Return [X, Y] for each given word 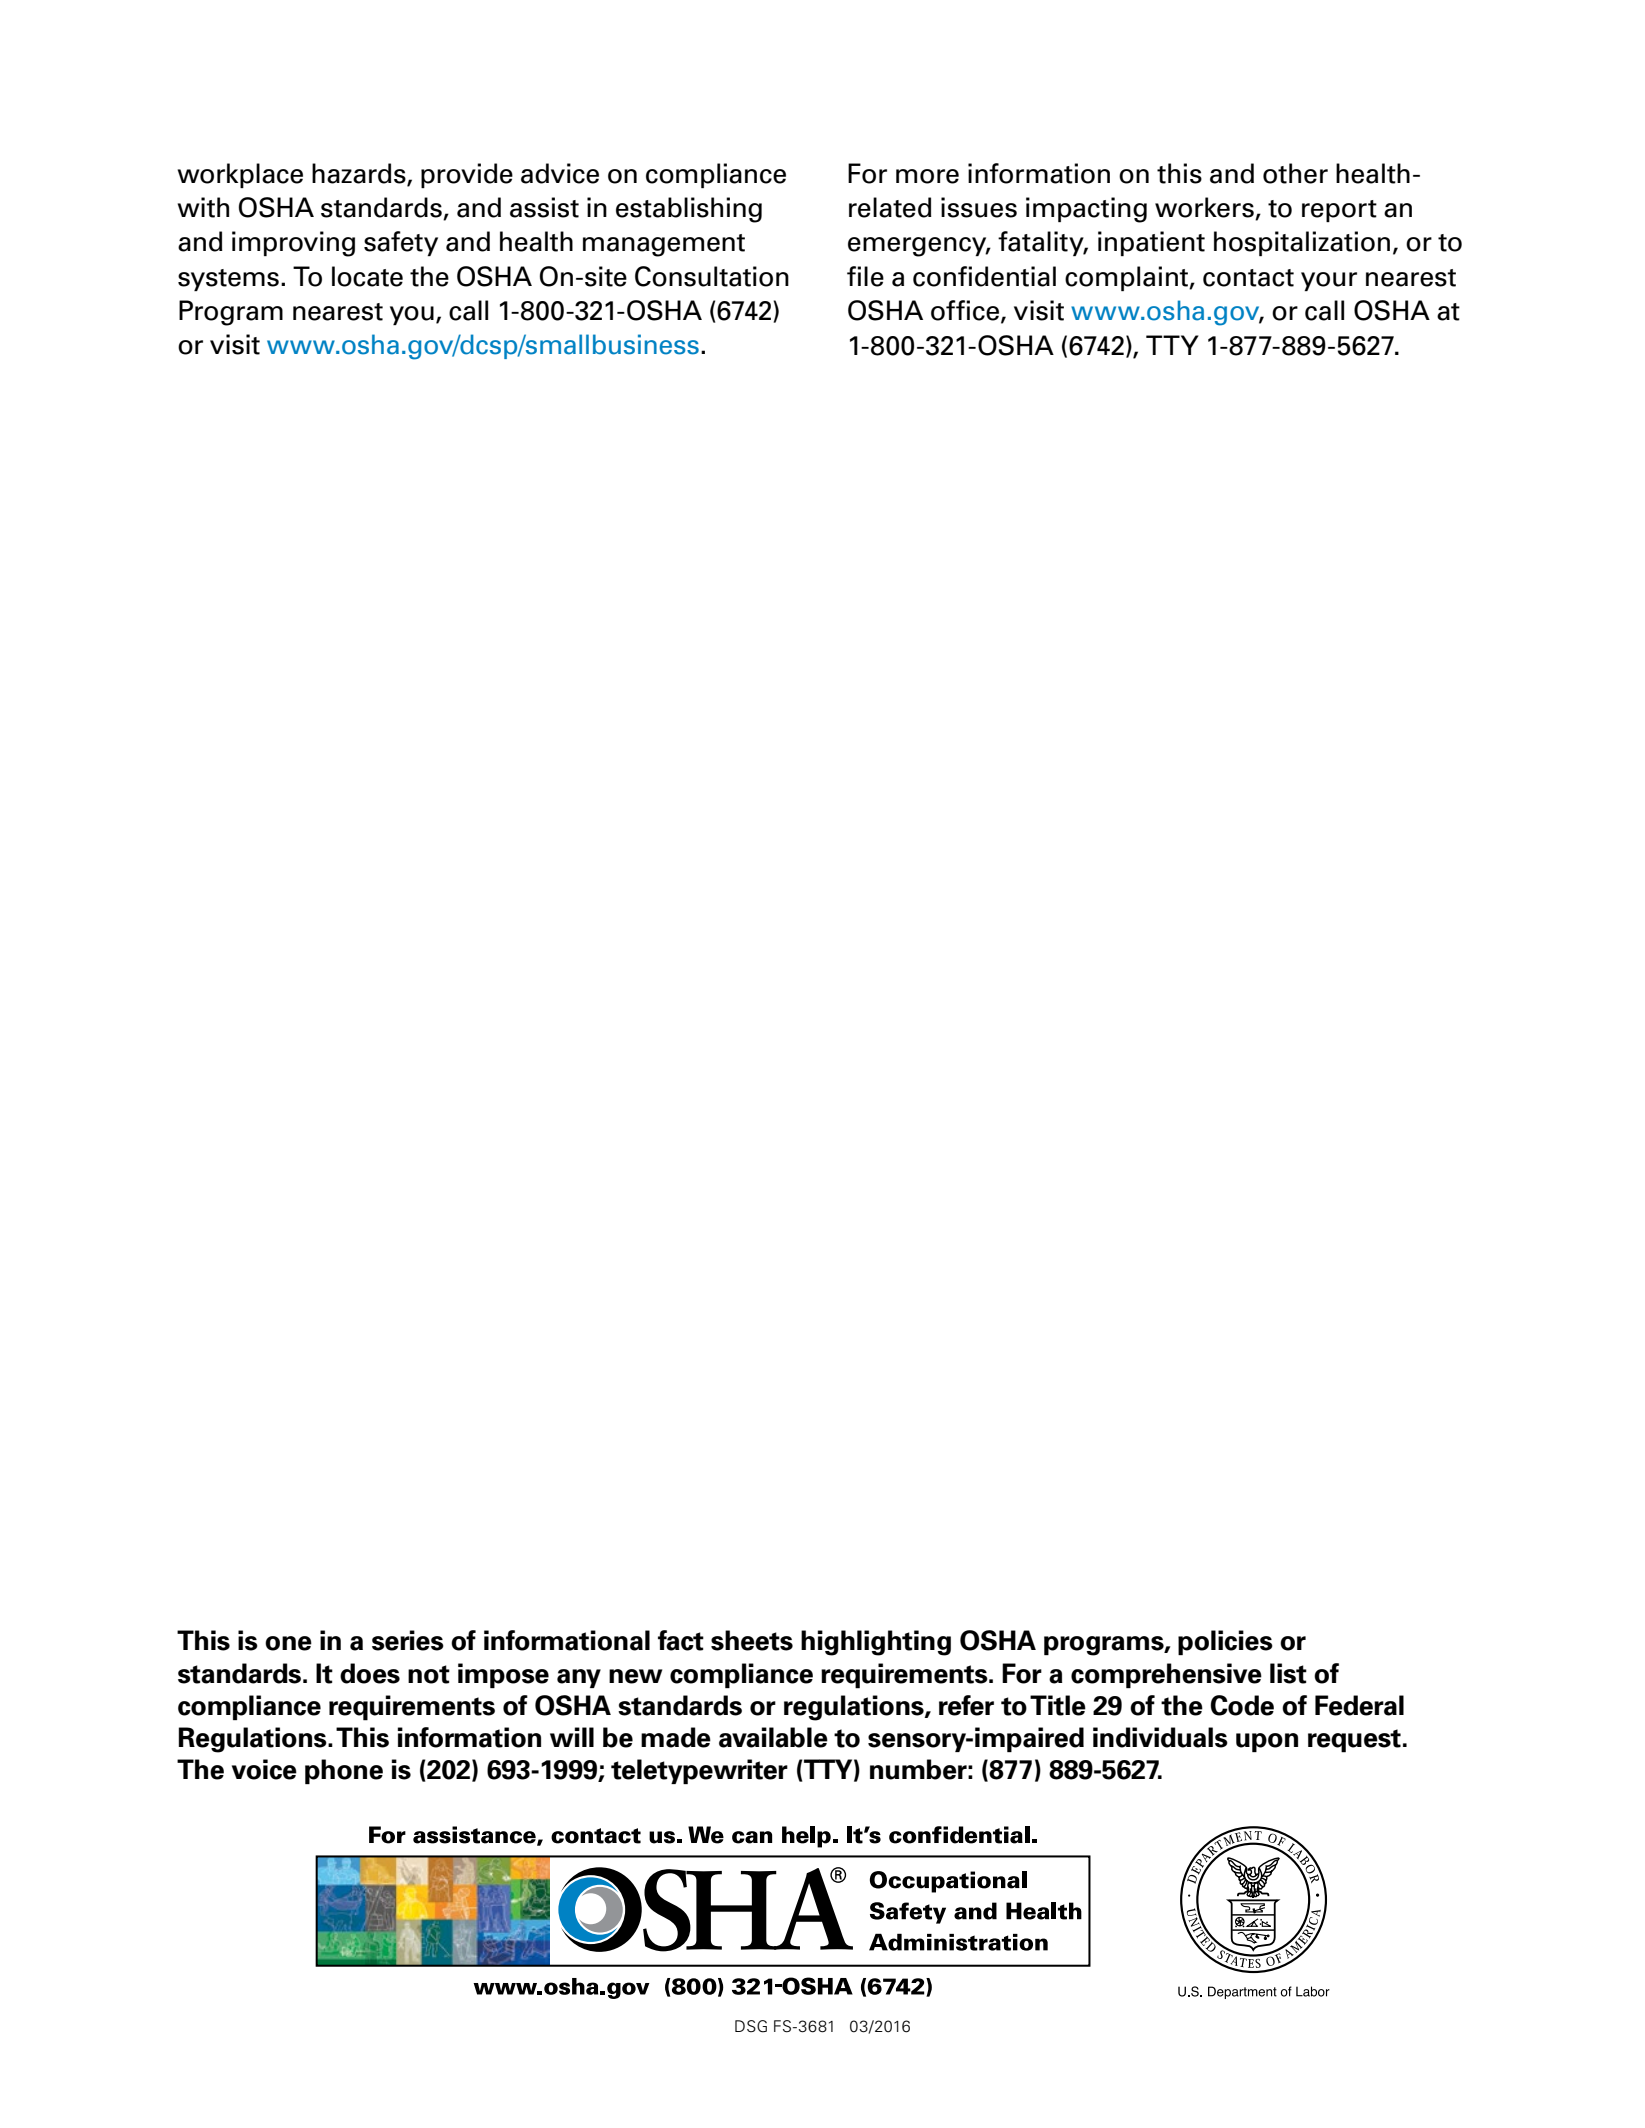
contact [1248, 278]
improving [293, 244]
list [1288, 1673]
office [966, 311]
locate [367, 276]
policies [1225, 1642]
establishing [689, 210]
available [773, 1737]
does [370, 1673]
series [408, 1640]
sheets [752, 1640]
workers [1205, 208]
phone [344, 1771]
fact [681, 1640]
